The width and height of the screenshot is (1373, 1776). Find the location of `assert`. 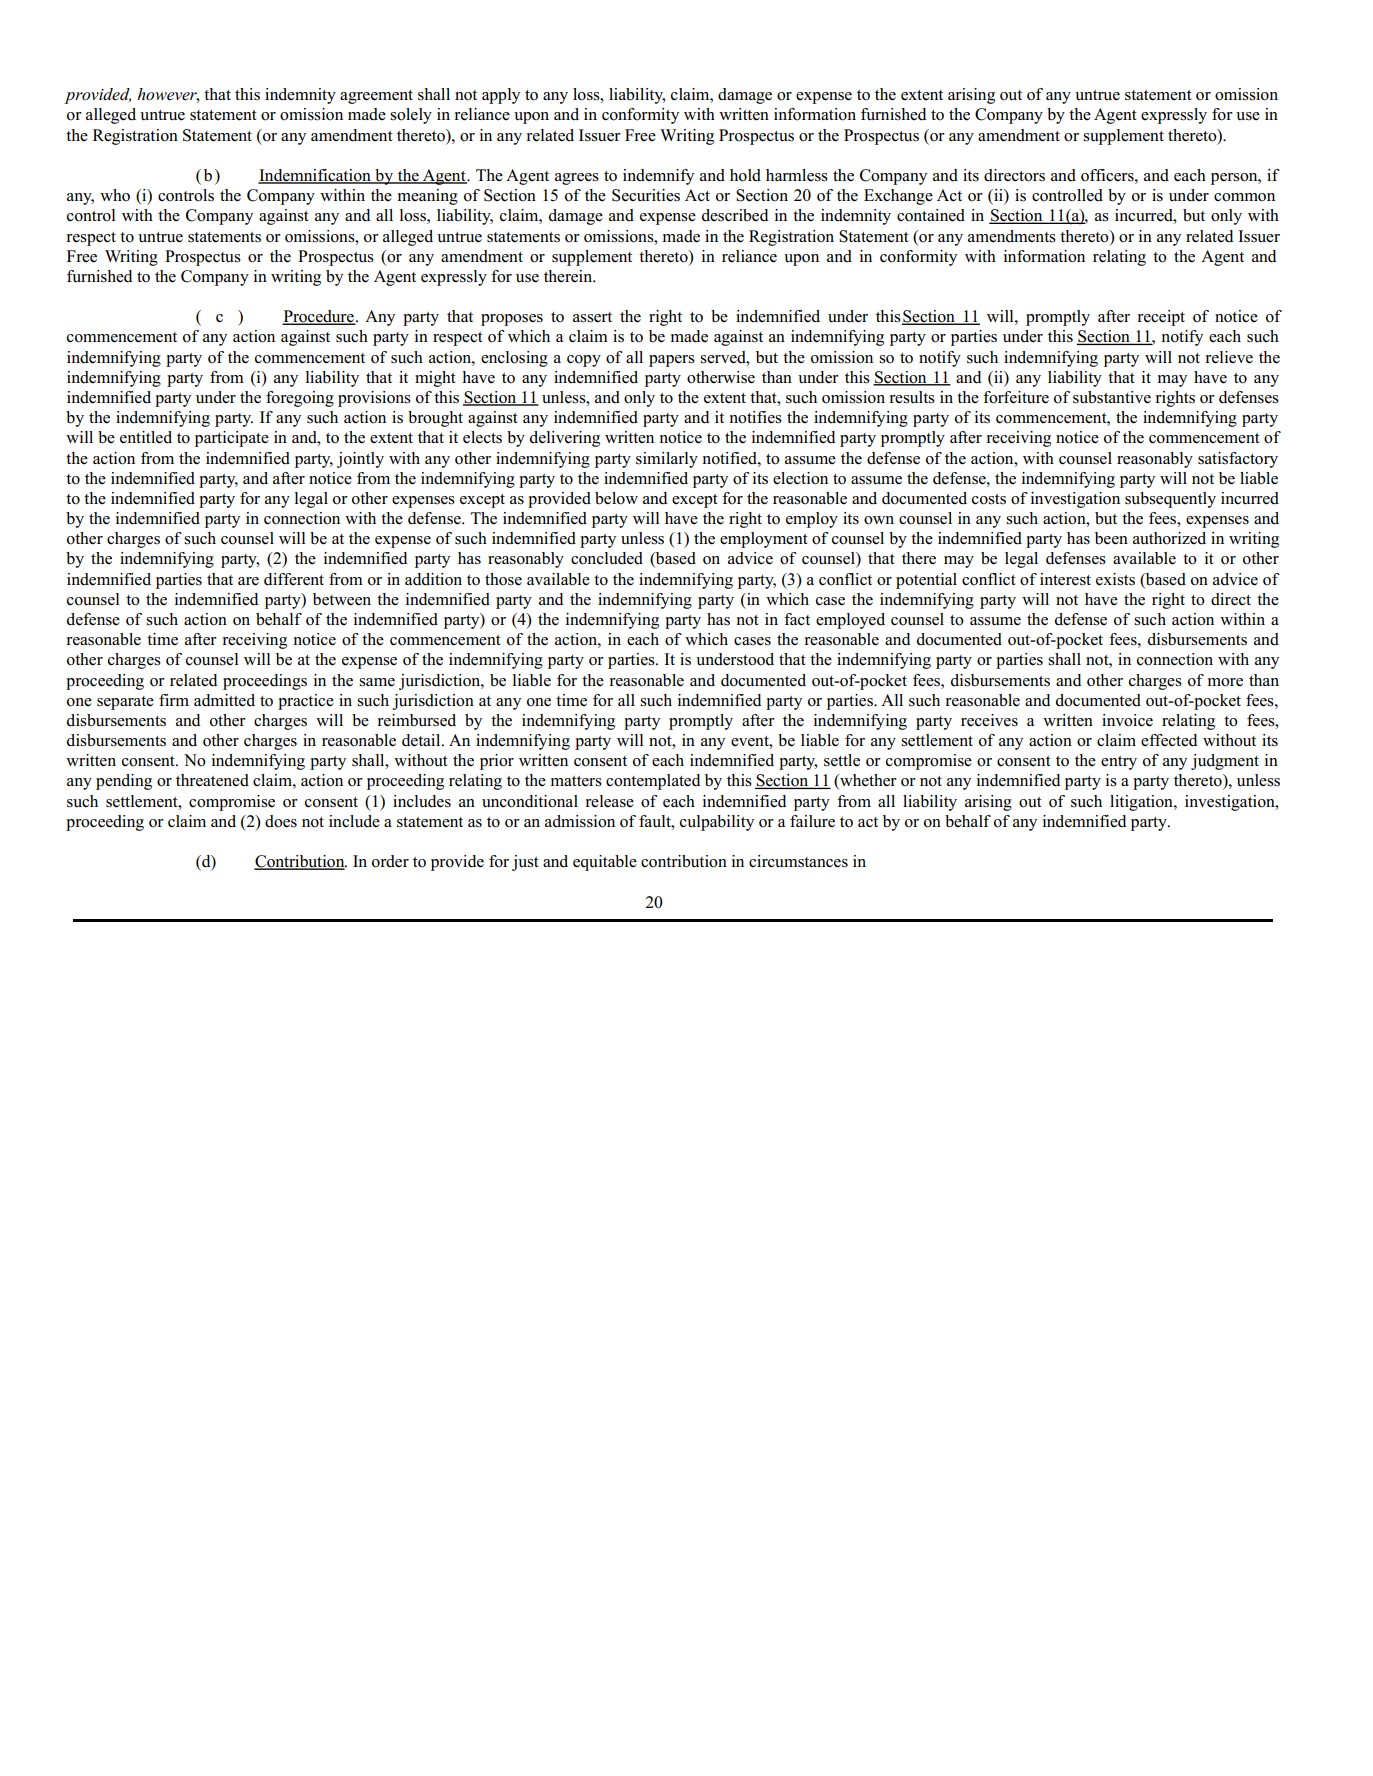

assert is located at coordinates (592, 317).
